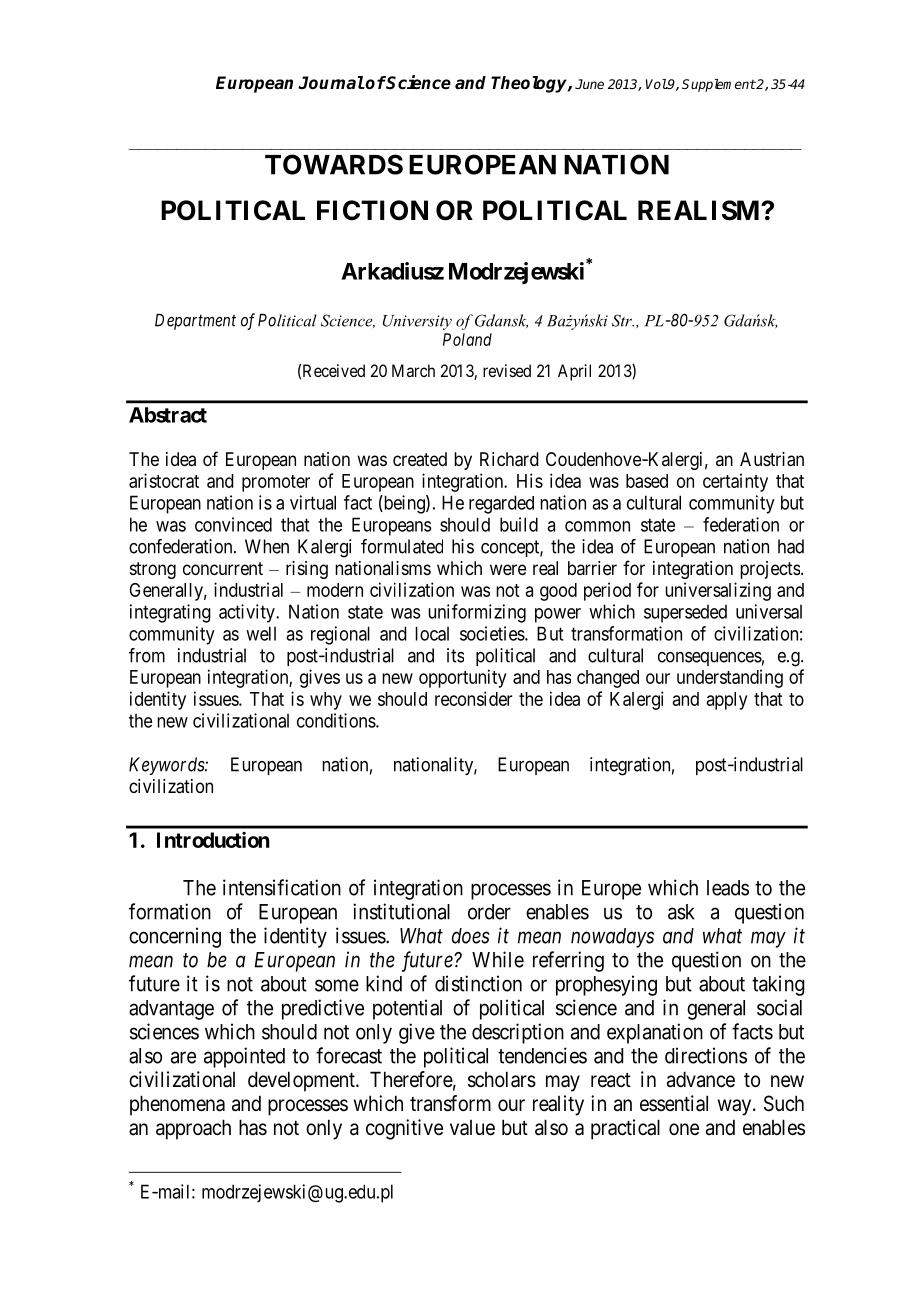 This document has height=1316, width=912. I want to click on advance, so click(701, 1079).
